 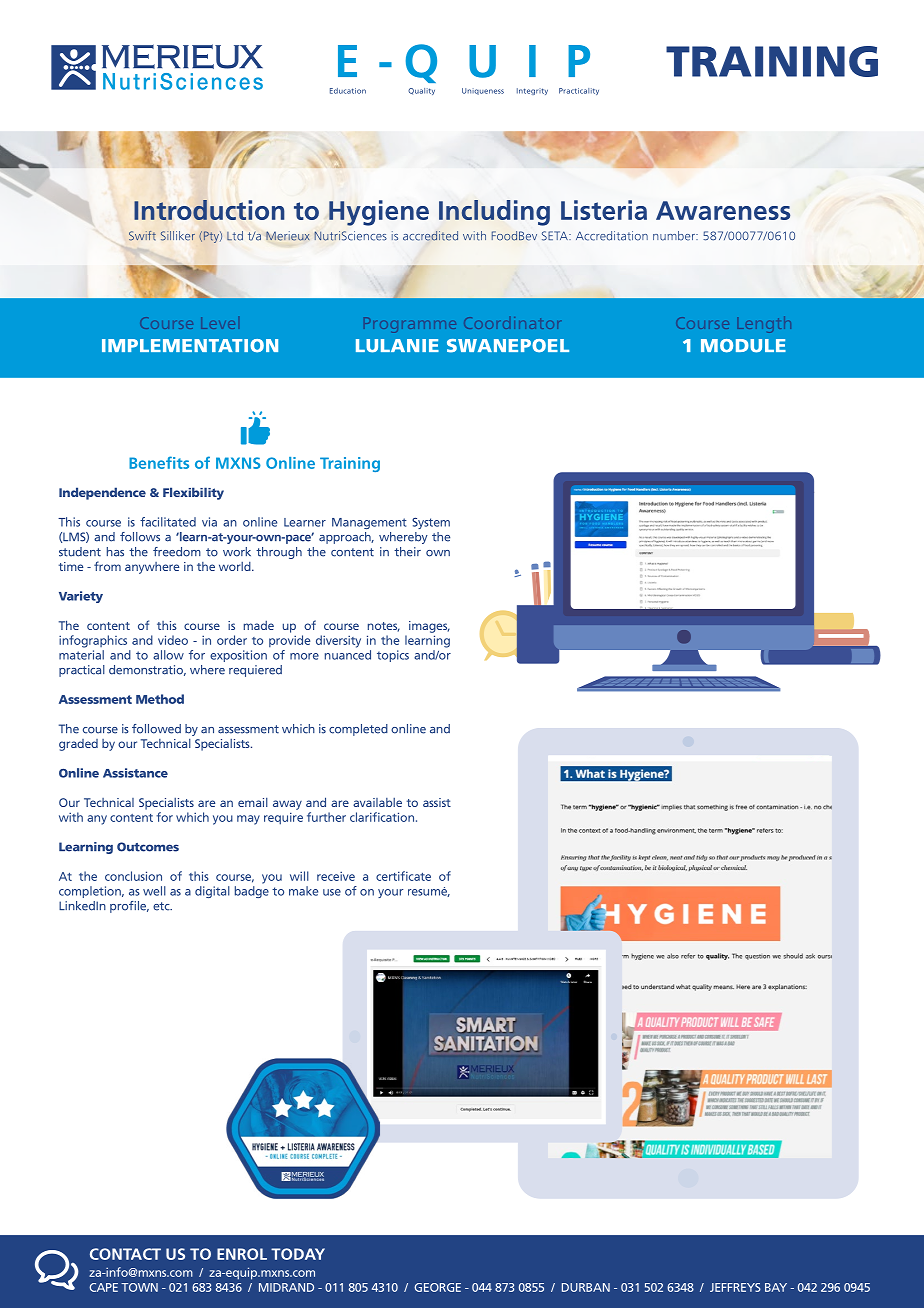 I want to click on number, so click(x=675, y=236).
